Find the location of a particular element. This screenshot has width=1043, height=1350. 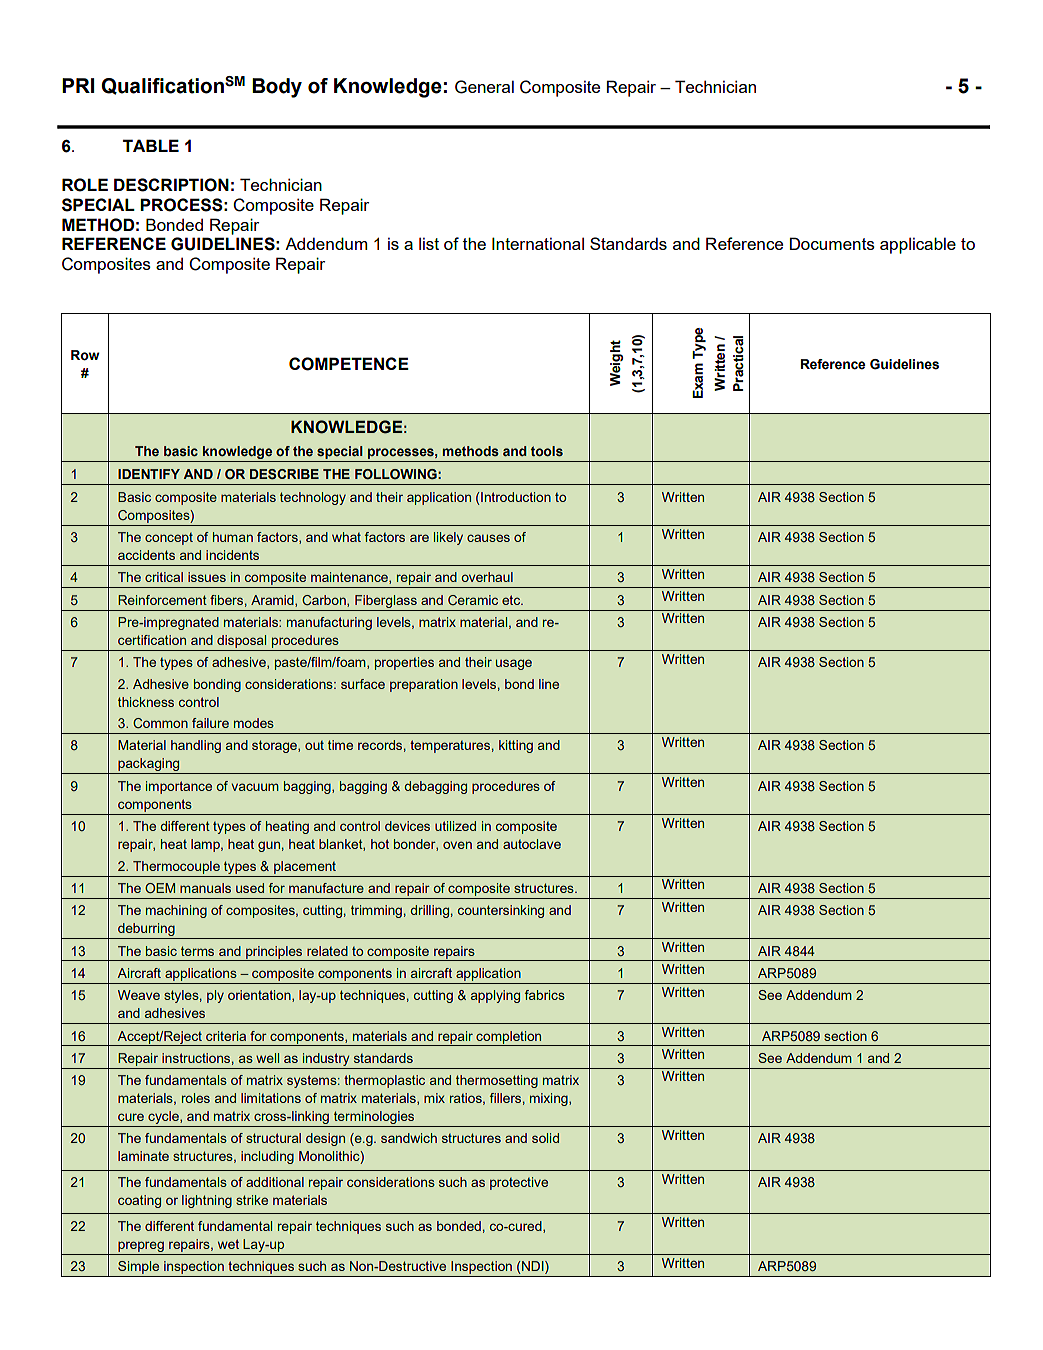

thickness is located at coordinates (146, 702).
